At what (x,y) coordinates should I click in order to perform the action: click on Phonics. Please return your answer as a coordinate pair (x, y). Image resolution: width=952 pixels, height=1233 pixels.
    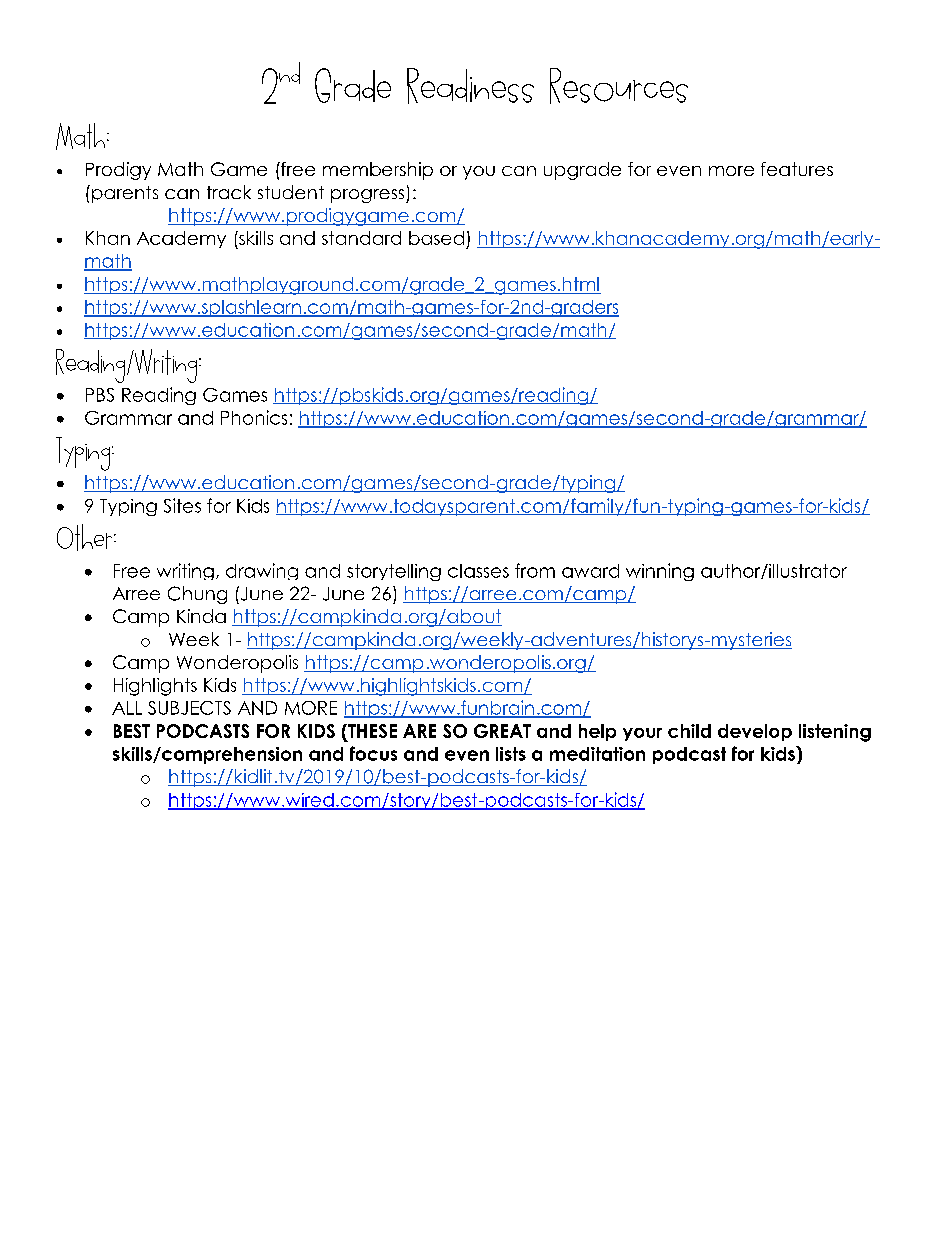
    Looking at the image, I should click on (254, 417).
